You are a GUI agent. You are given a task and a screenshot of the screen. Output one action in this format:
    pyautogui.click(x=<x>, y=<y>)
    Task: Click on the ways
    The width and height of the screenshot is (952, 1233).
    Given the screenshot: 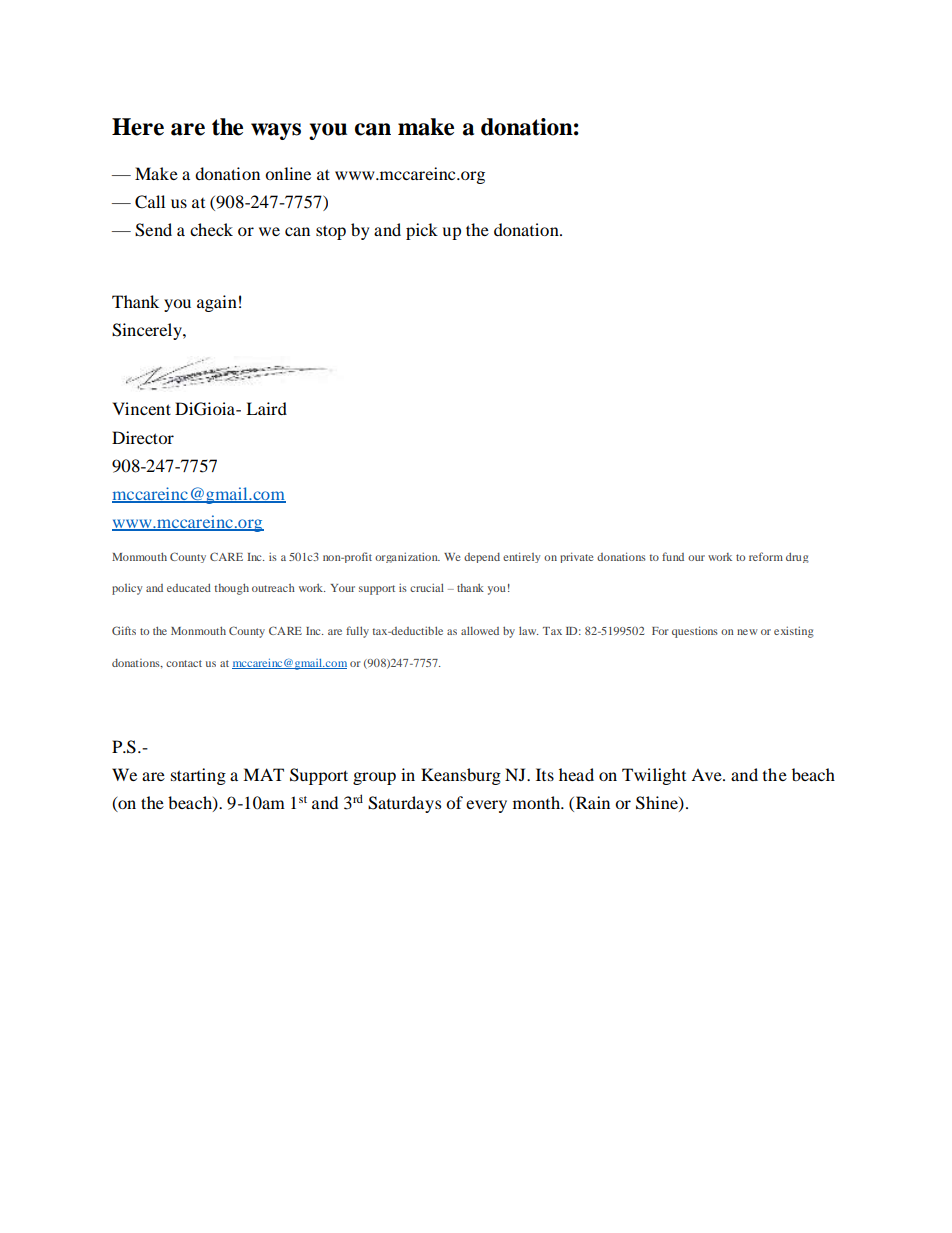 What is the action you would take?
    pyautogui.click(x=276, y=131)
